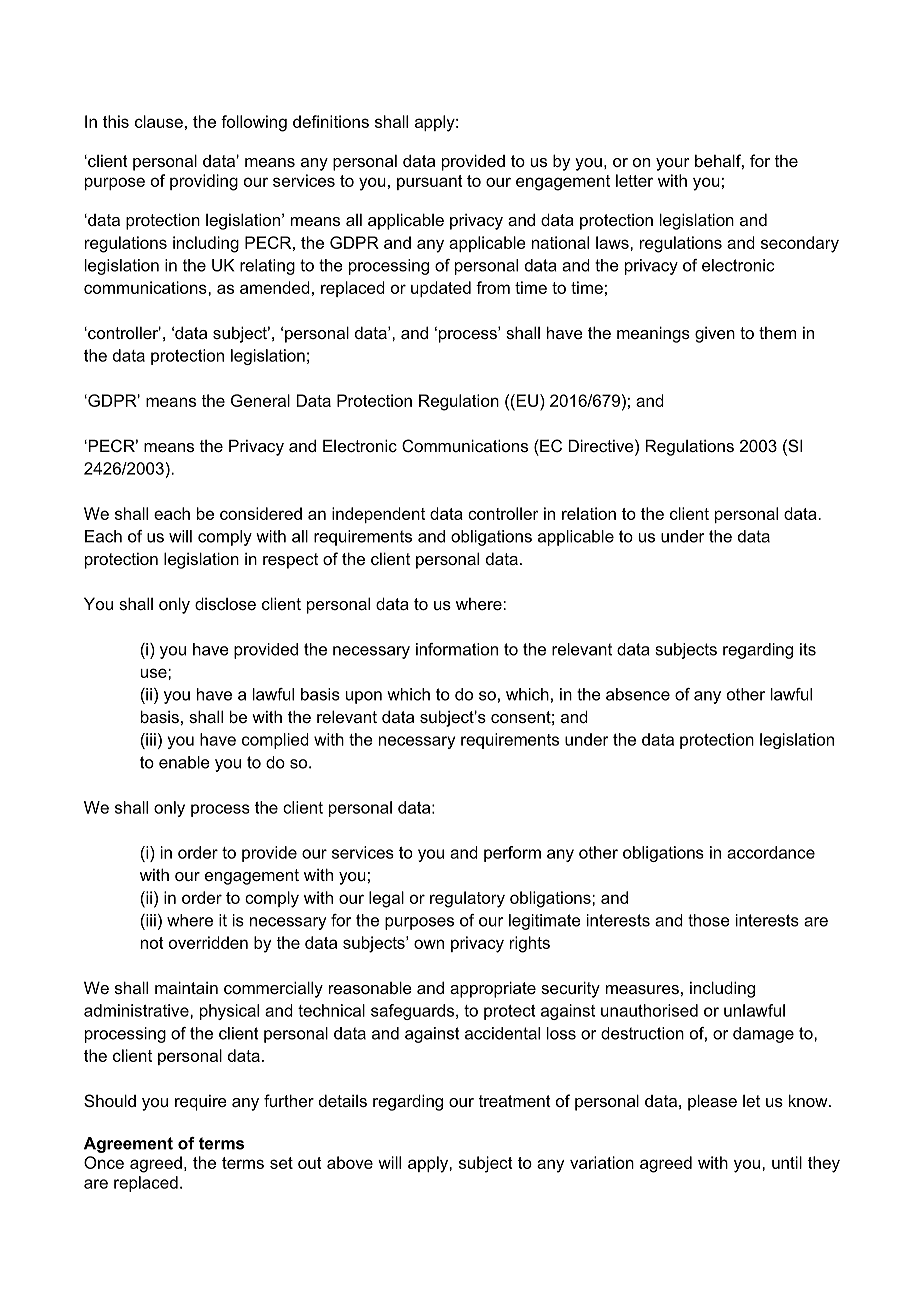 This screenshot has width=924, height=1307. Describe the element at coordinates (441, 289) in the screenshot. I see `updated` at that location.
